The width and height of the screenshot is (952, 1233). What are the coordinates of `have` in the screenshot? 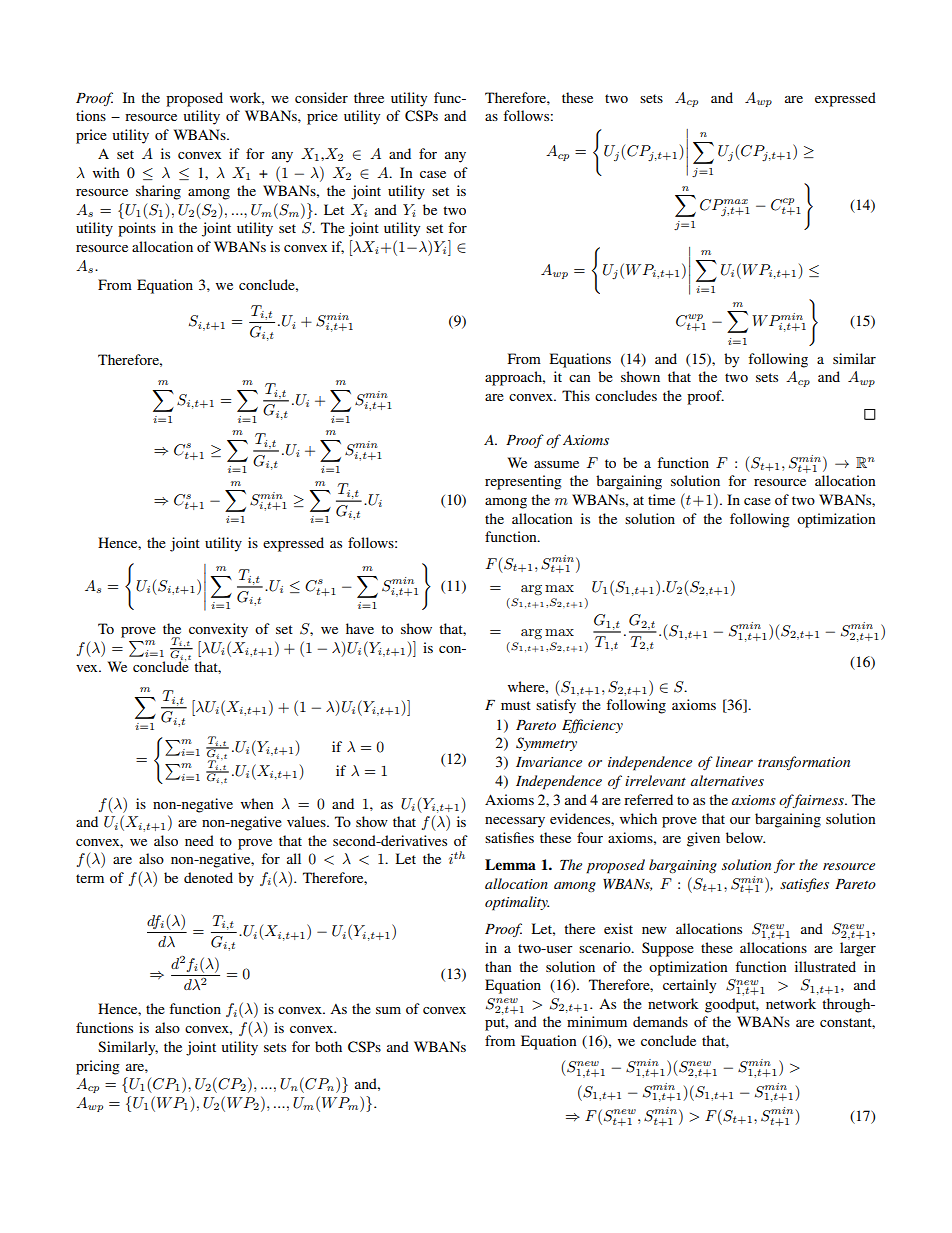 It's located at (360, 628).
